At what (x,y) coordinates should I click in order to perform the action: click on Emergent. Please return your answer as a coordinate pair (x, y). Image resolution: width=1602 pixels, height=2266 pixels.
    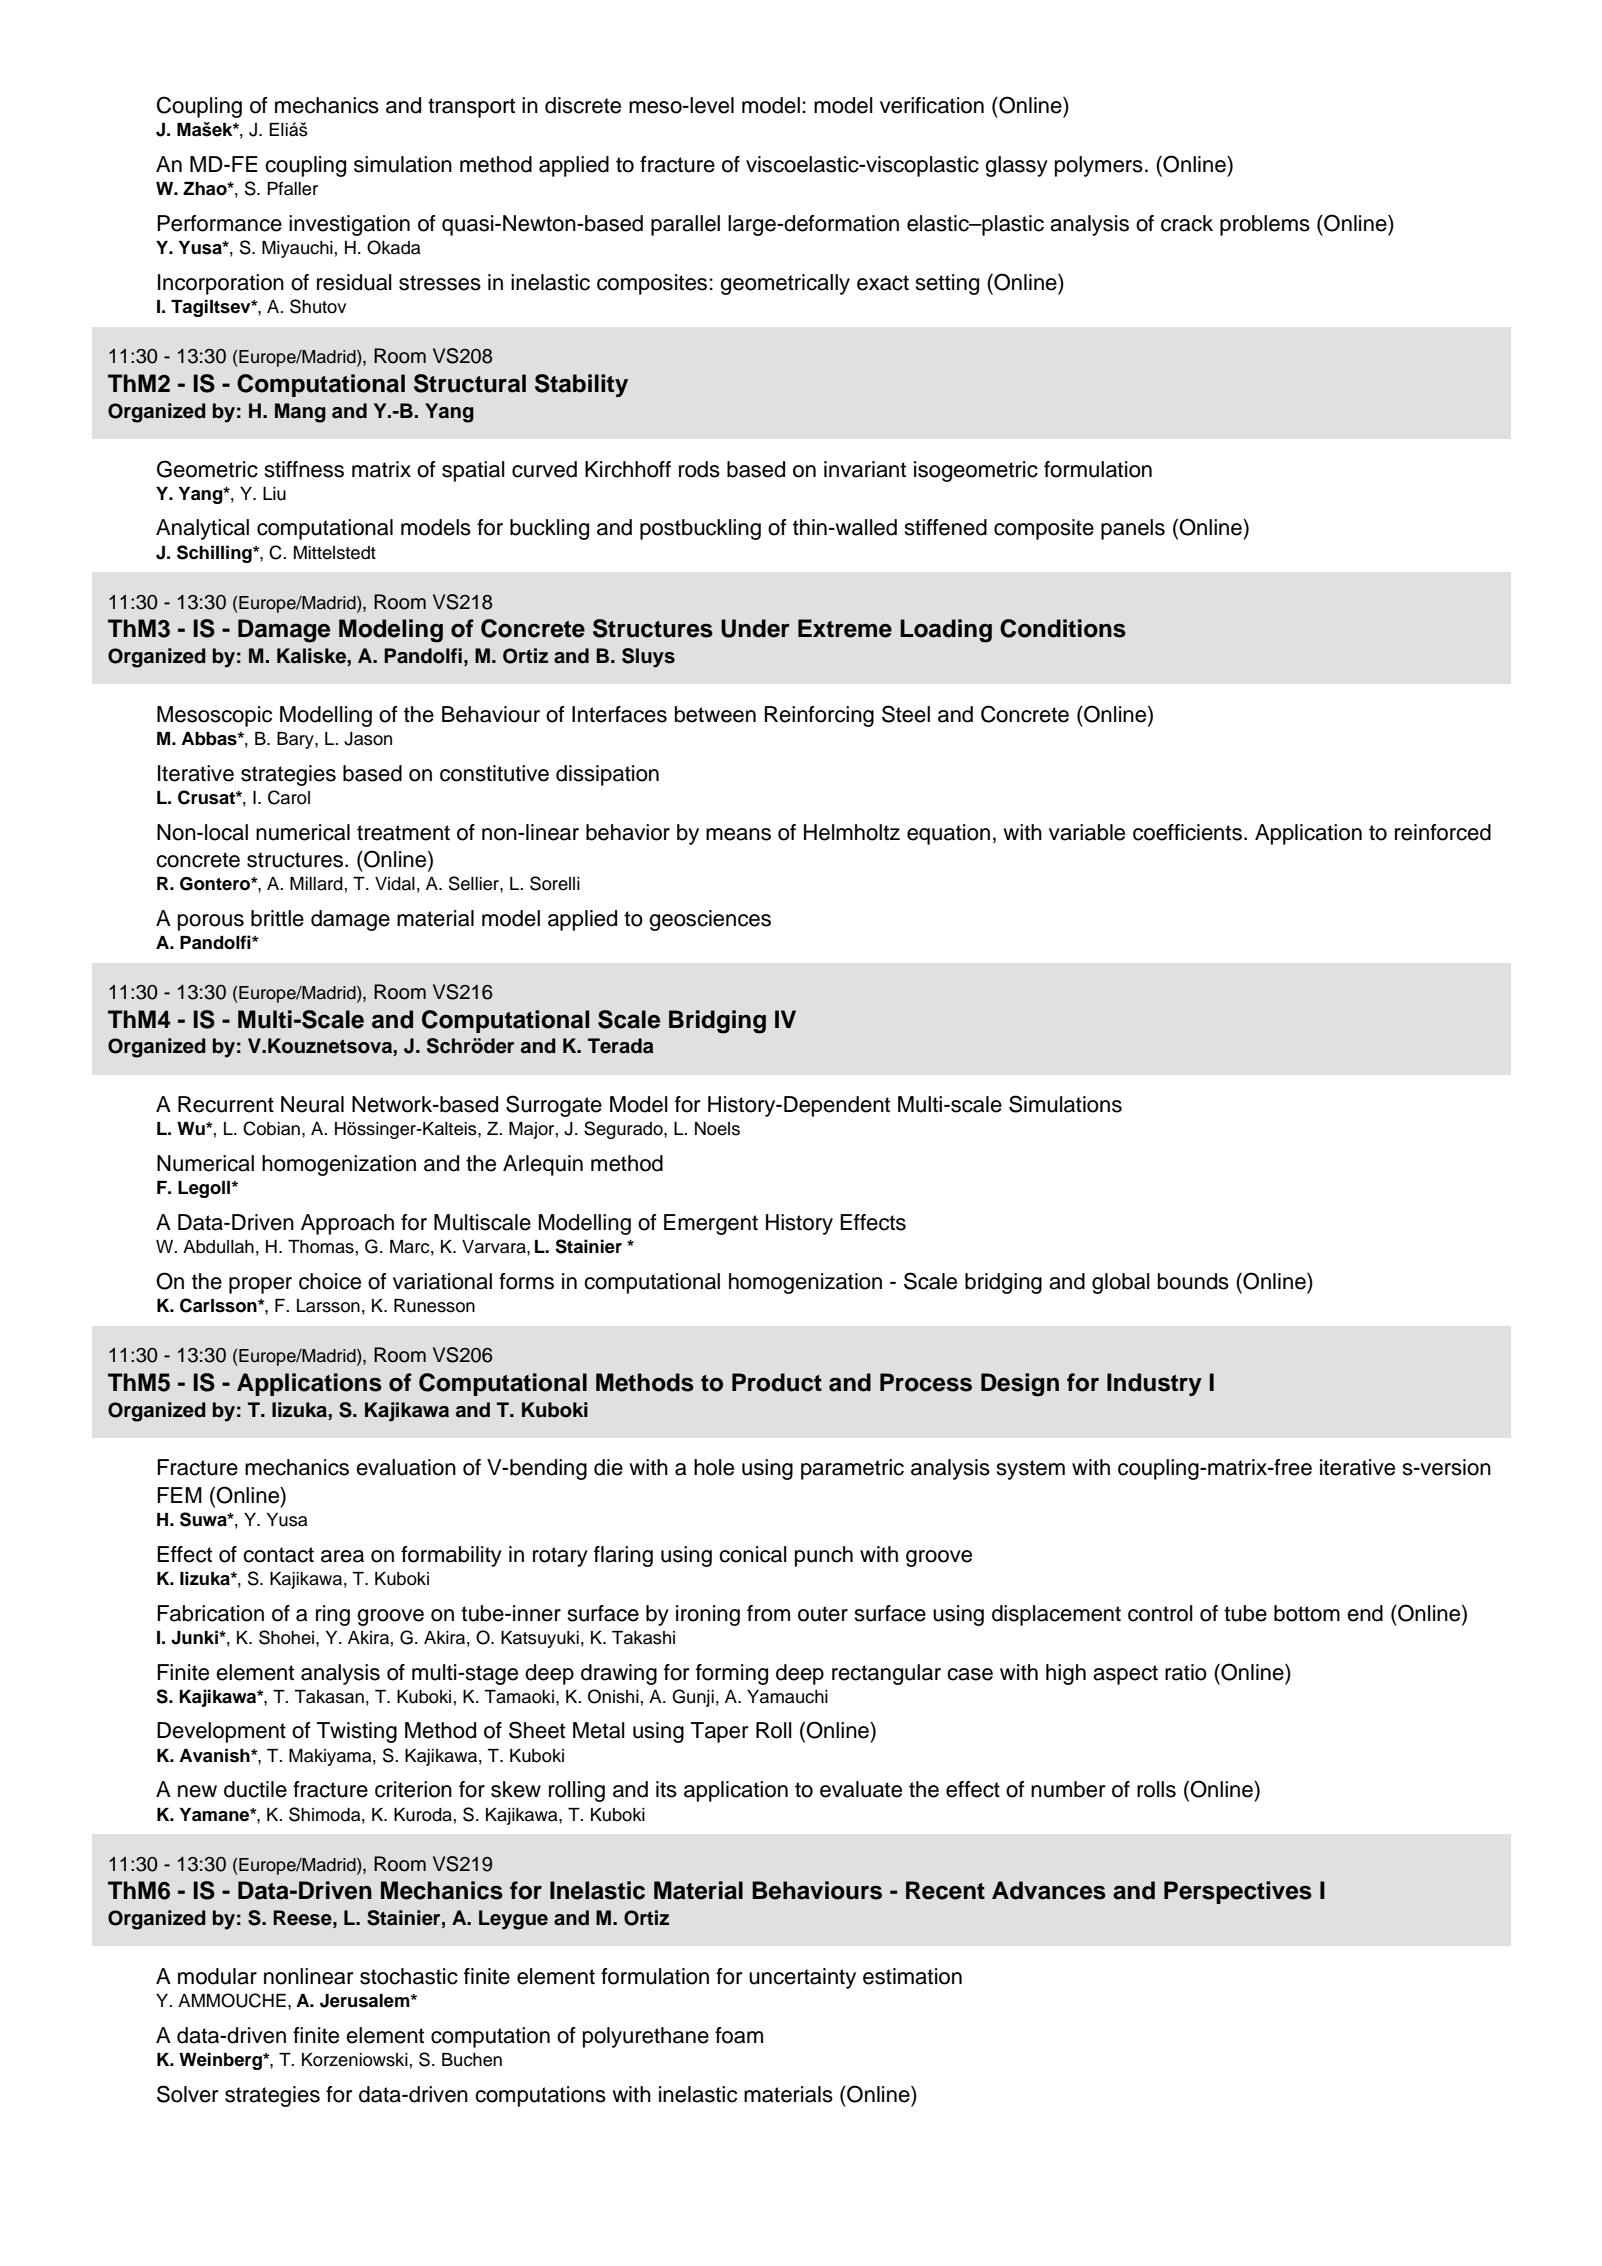
    Looking at the image, I should click on (711, 1224).
